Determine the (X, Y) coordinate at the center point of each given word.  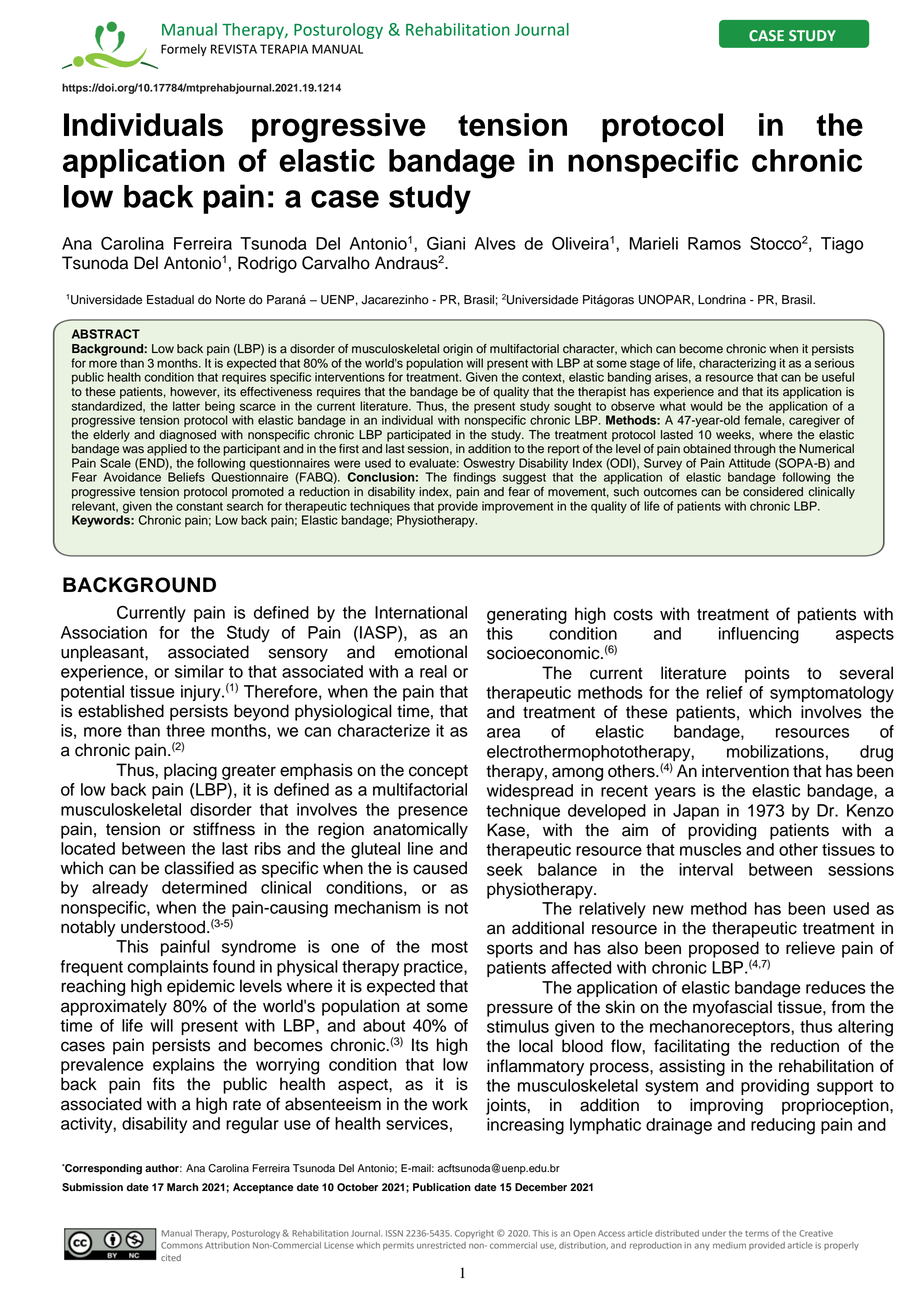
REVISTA (234, 49)
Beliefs (186, 477)
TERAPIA (284, 49)
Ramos (714, 243)
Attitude (750, 463)
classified (199, 868)
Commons (182, 1245)
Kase (506, 830)
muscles (710, 849)
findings (474, 478)
